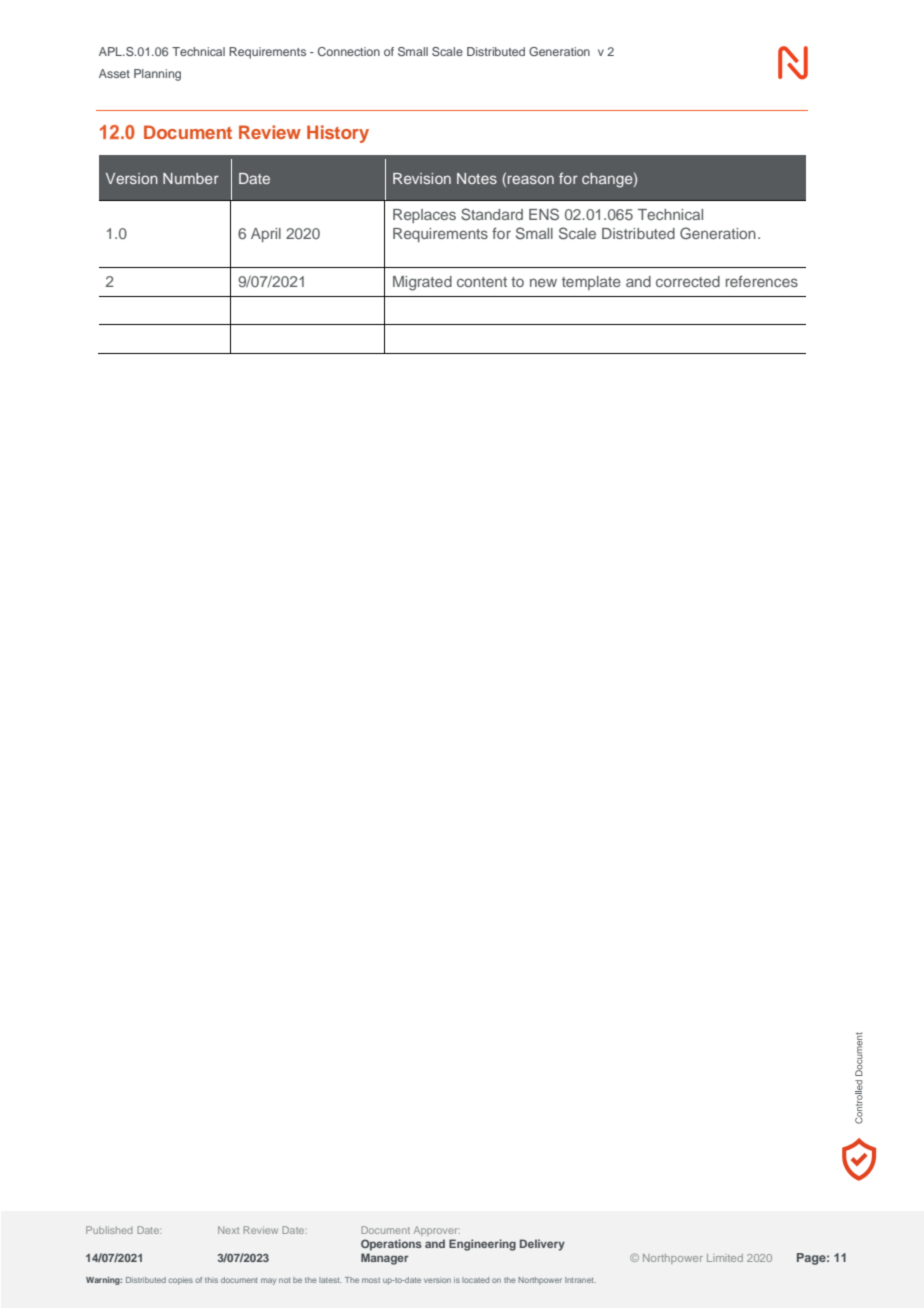 The height and width of the screenshot is (1308, 924). Describe the element at coordinates (688, 281) in the screenshot. I see `corrected` at that location.
